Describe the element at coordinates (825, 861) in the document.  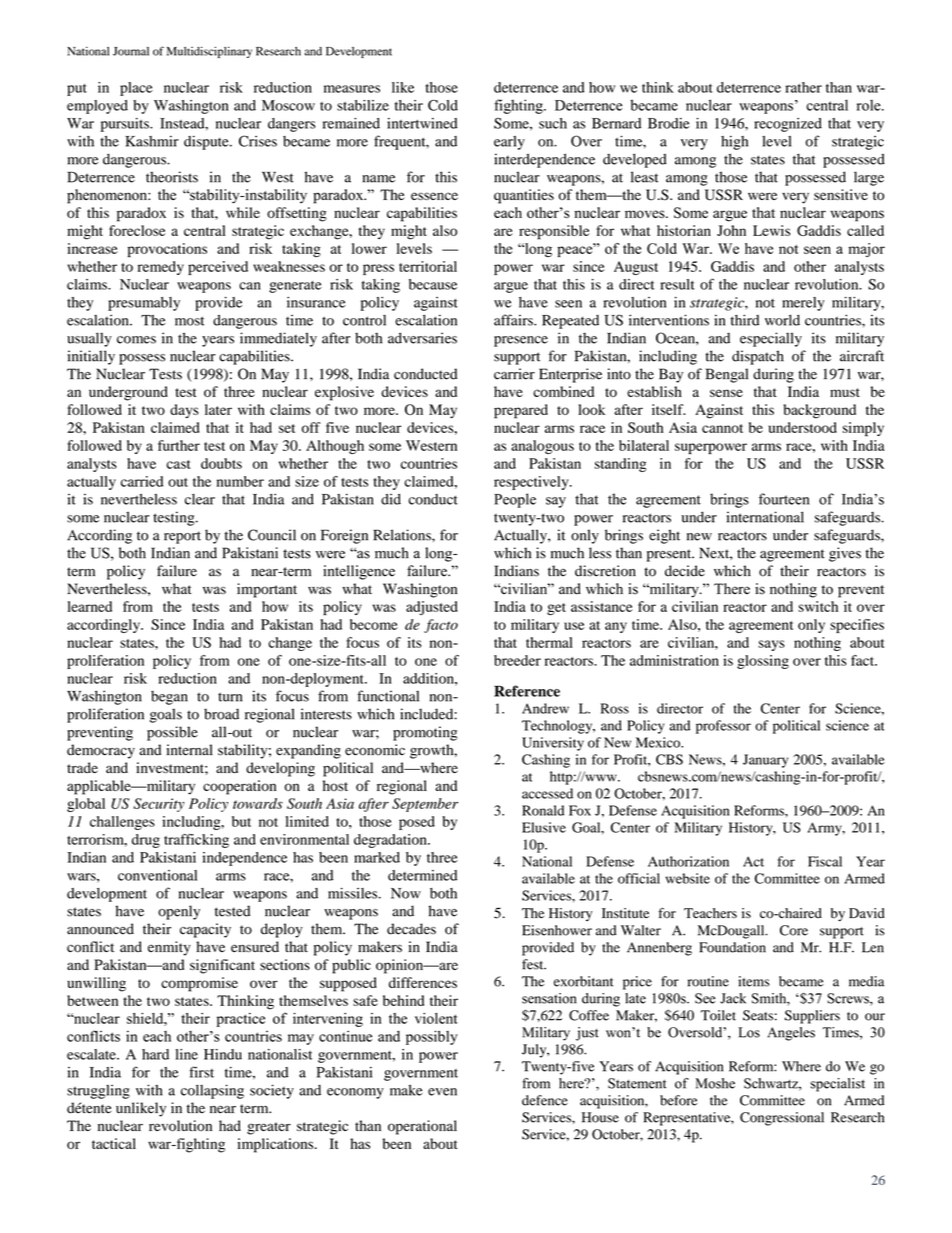
I see `Fiscal` at that location.
